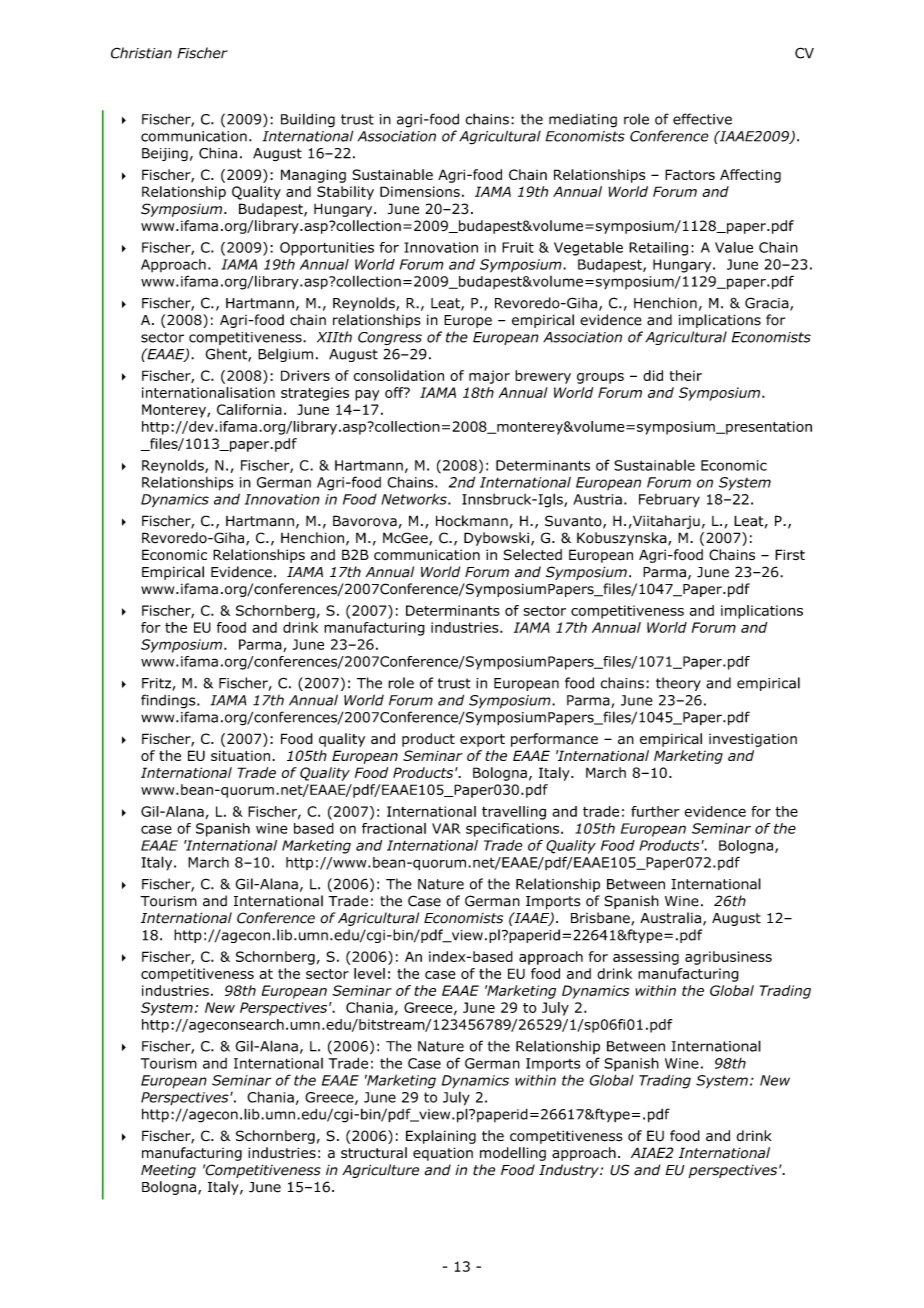  I want to click on China, so click(218, 153).
